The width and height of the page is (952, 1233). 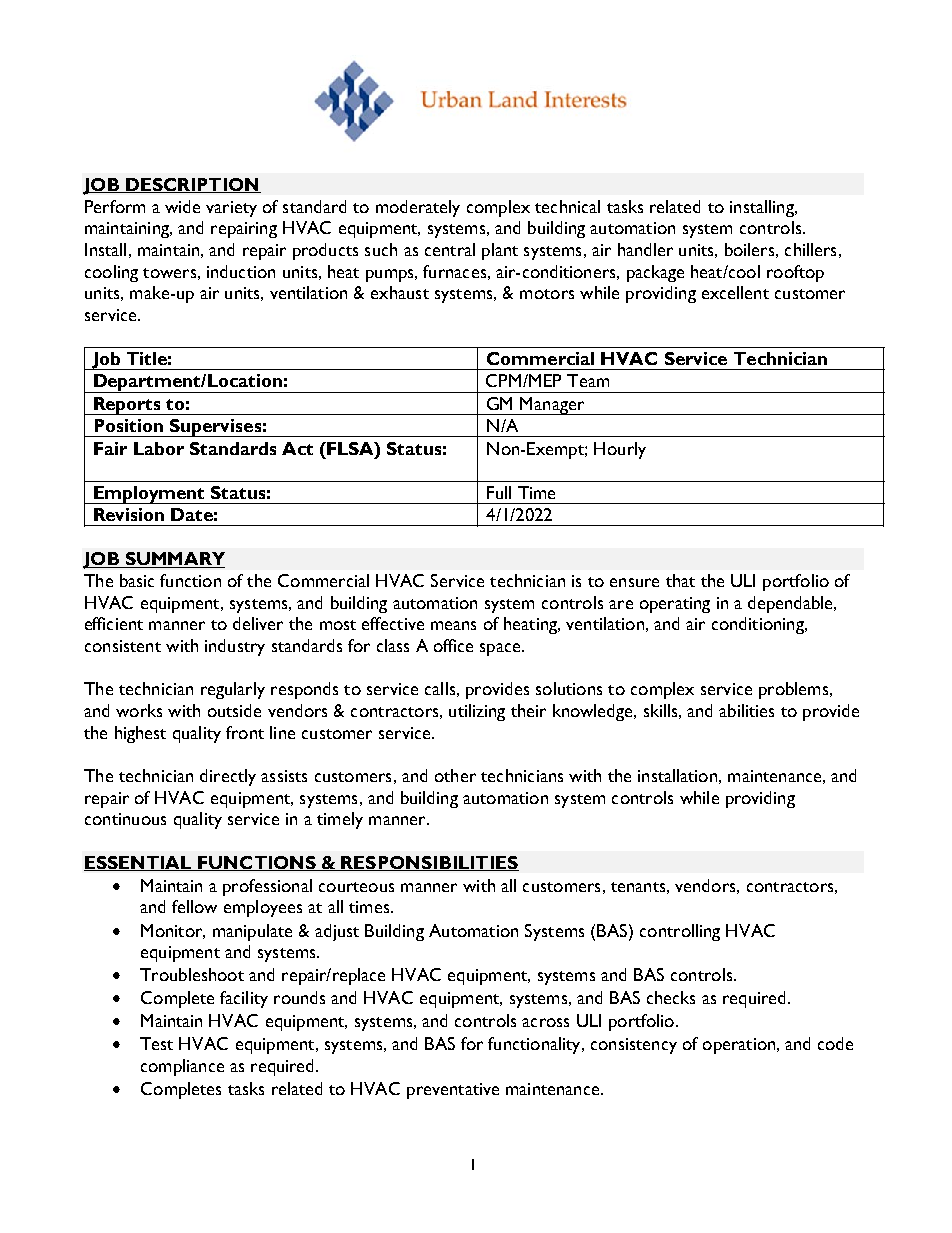 I want to click on compliance, so click(x=182, y=1067).
